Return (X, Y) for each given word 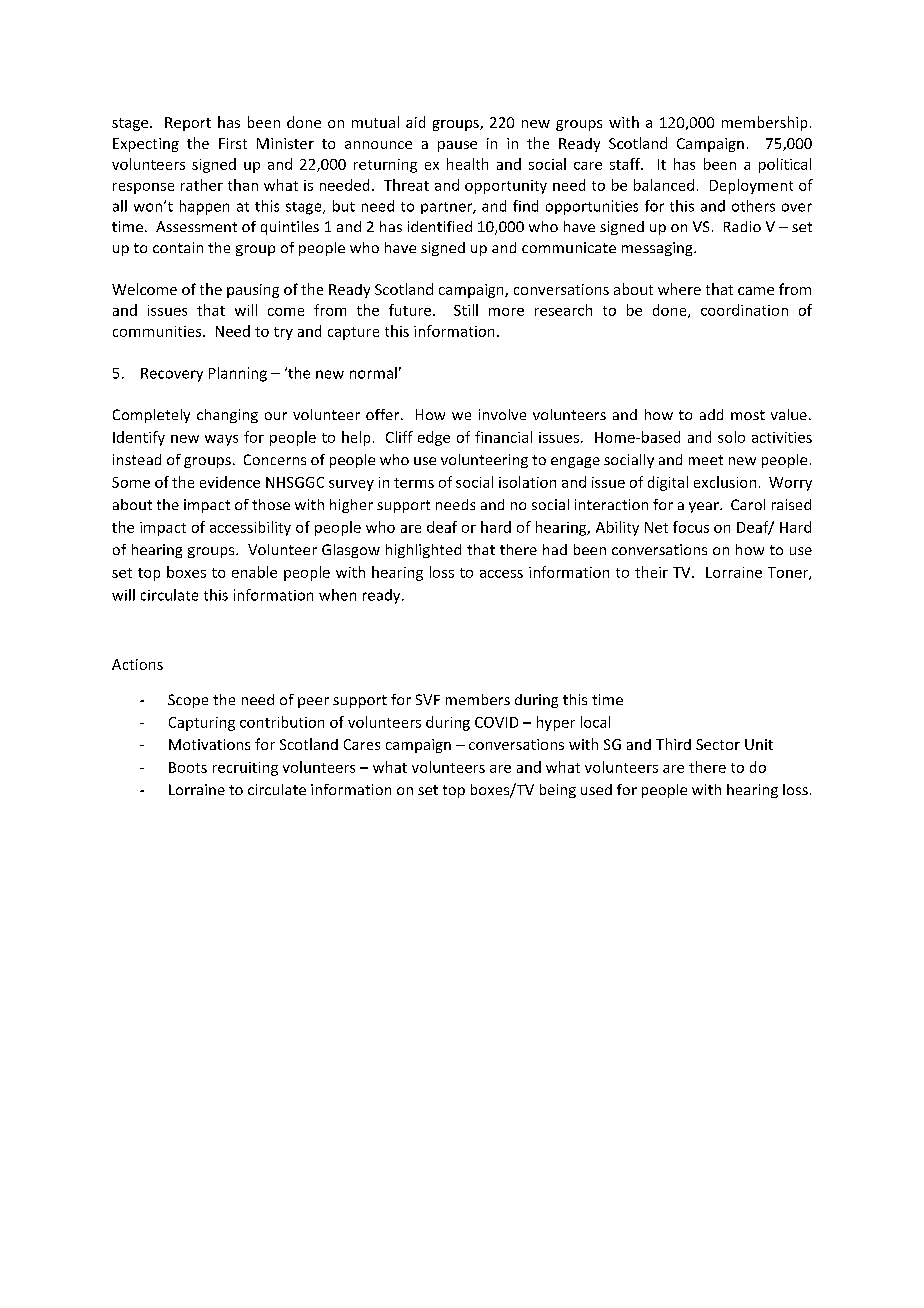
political (785, 165)
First (233, 143)
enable (254, 572)
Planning (238, 374)
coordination (744, 310)
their (651, 572)
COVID (496, 722)
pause (457, 146)
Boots (188, 767)
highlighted (423, 551)
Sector (718, 744)
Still (466, 310)
